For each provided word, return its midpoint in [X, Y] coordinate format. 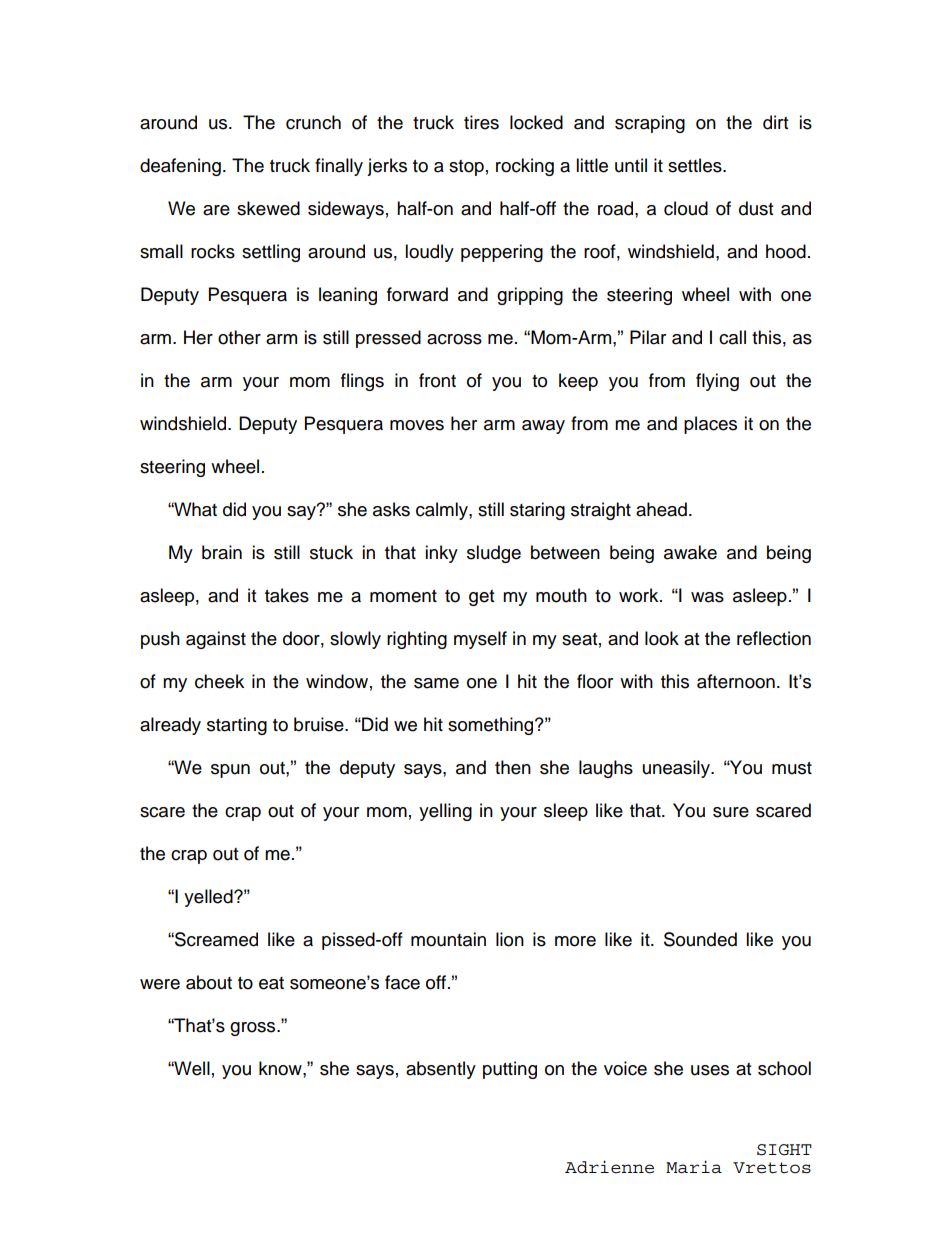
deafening [180, 167]
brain [222, 552]
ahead [661, 509]
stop [466, 168]
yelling [445, 812]
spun [230, 771]
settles [696, 165]
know [281, 1068]
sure [731, 812]
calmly [443, 511]
